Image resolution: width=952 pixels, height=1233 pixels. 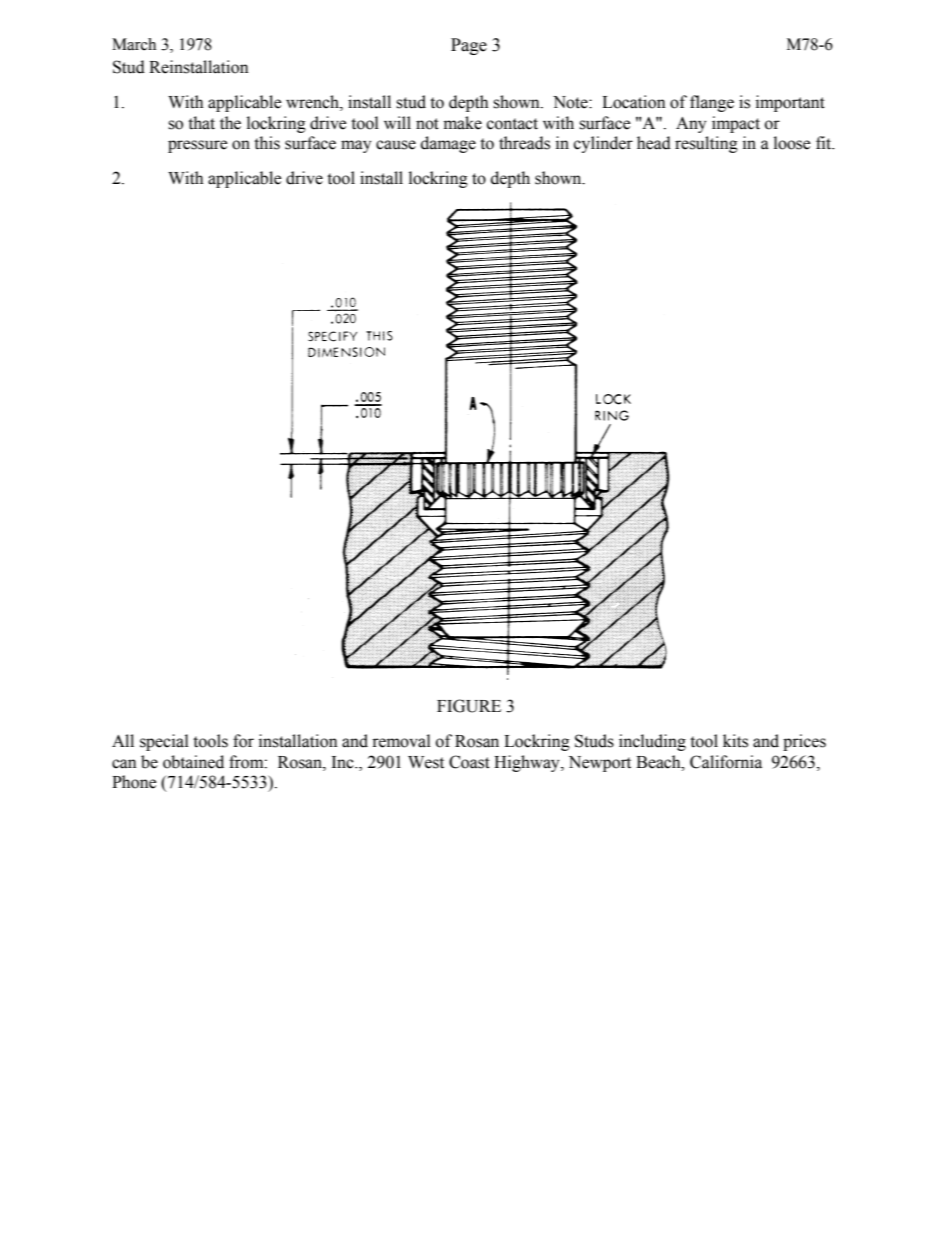 I want to click on Page, so click(x=469, y=46).
